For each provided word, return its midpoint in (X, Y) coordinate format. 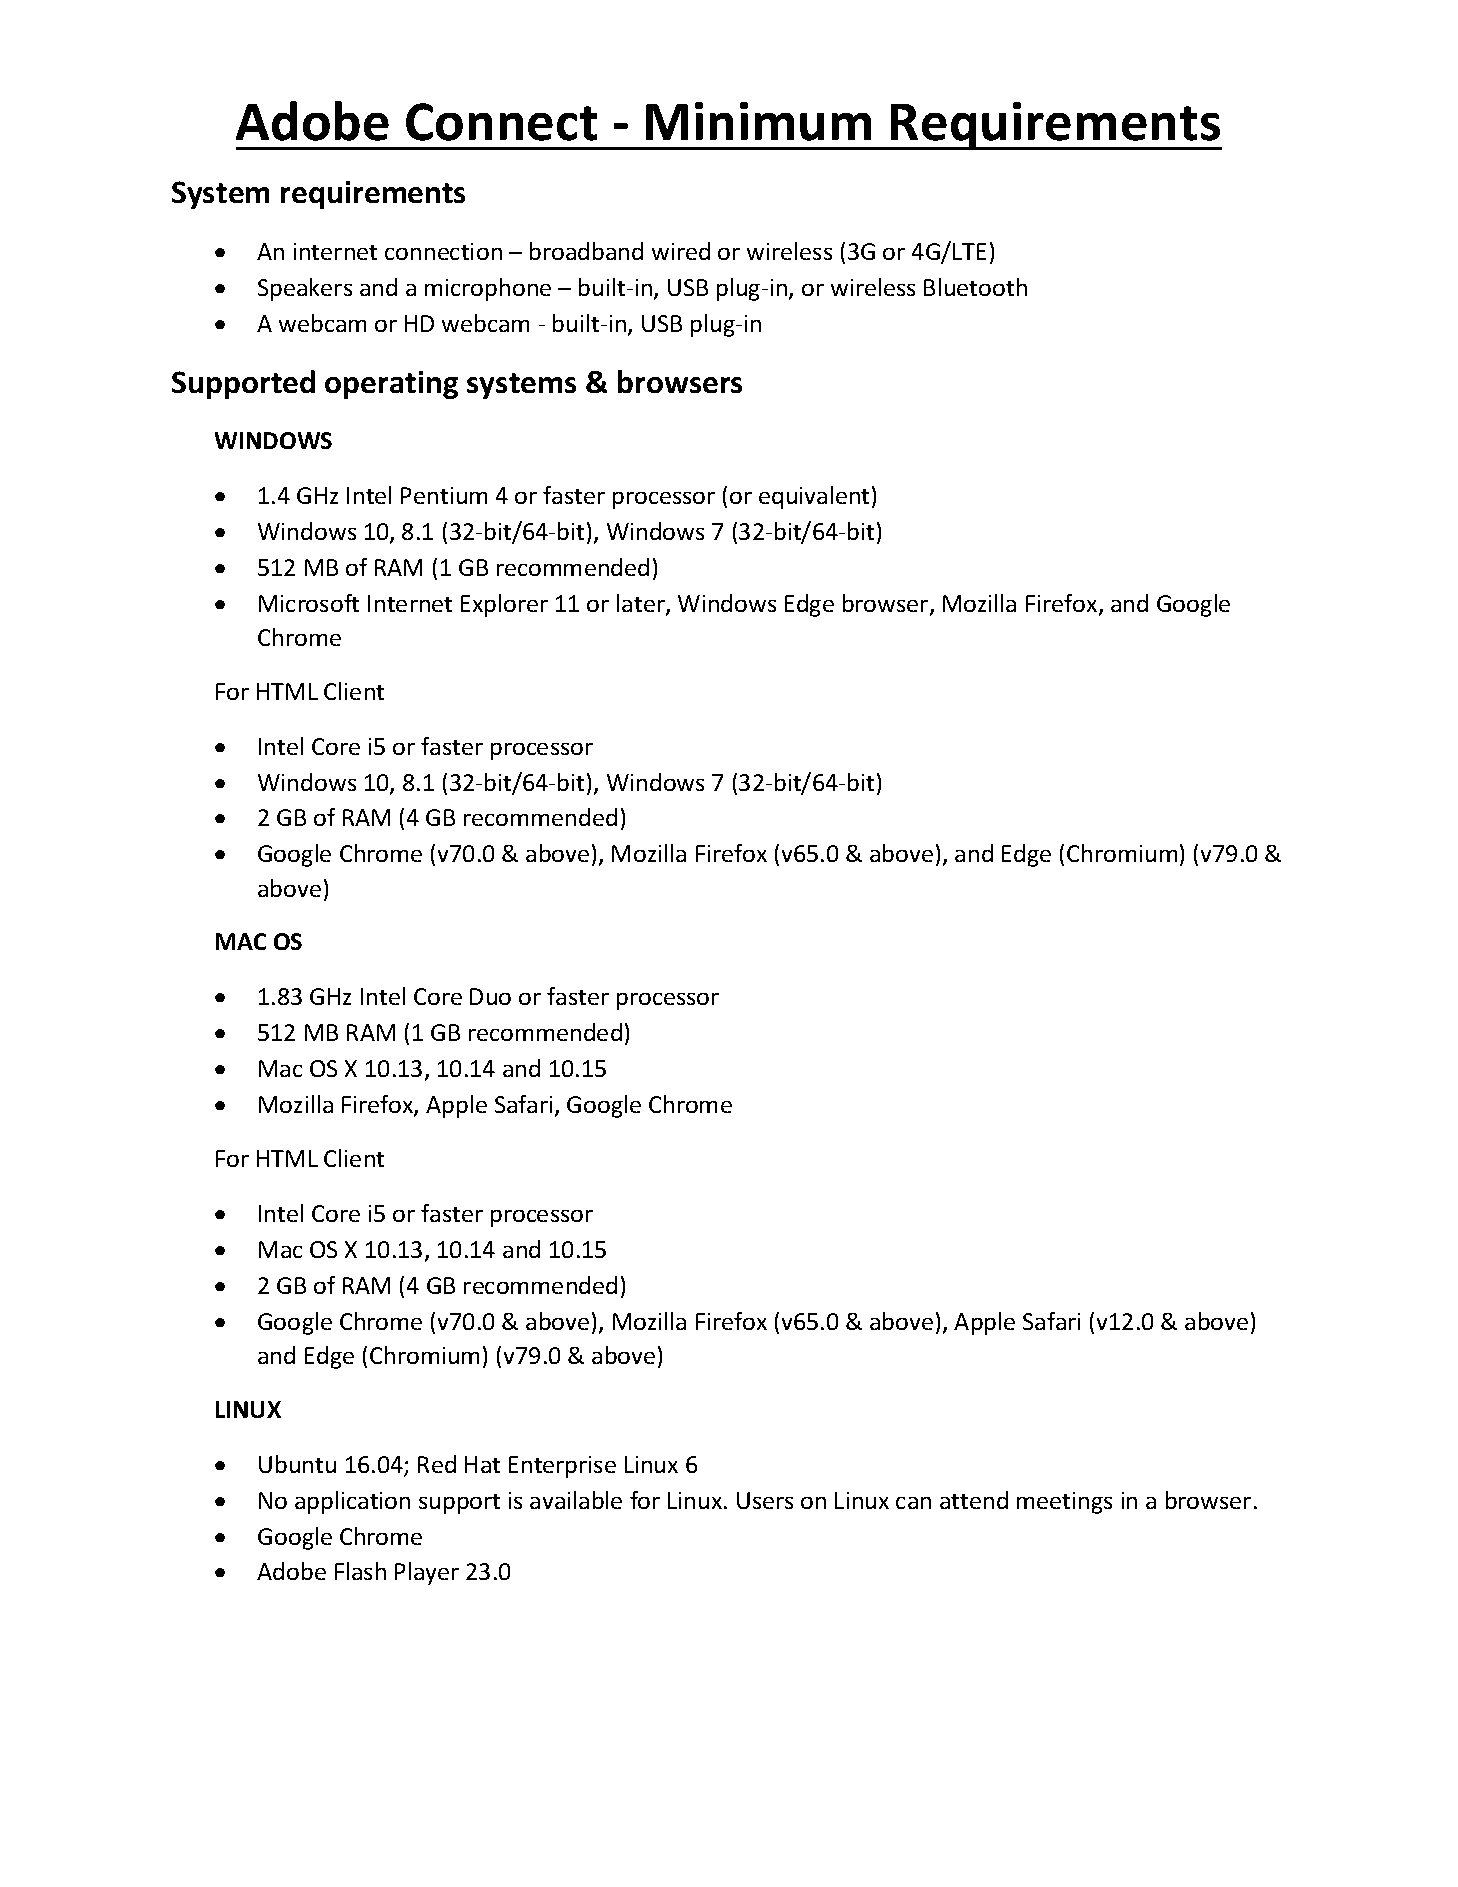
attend (974, 1500)
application (352, 1502)
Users (765, 1500)
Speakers (305, 289)
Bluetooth (975, 287)
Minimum (758, 121)
